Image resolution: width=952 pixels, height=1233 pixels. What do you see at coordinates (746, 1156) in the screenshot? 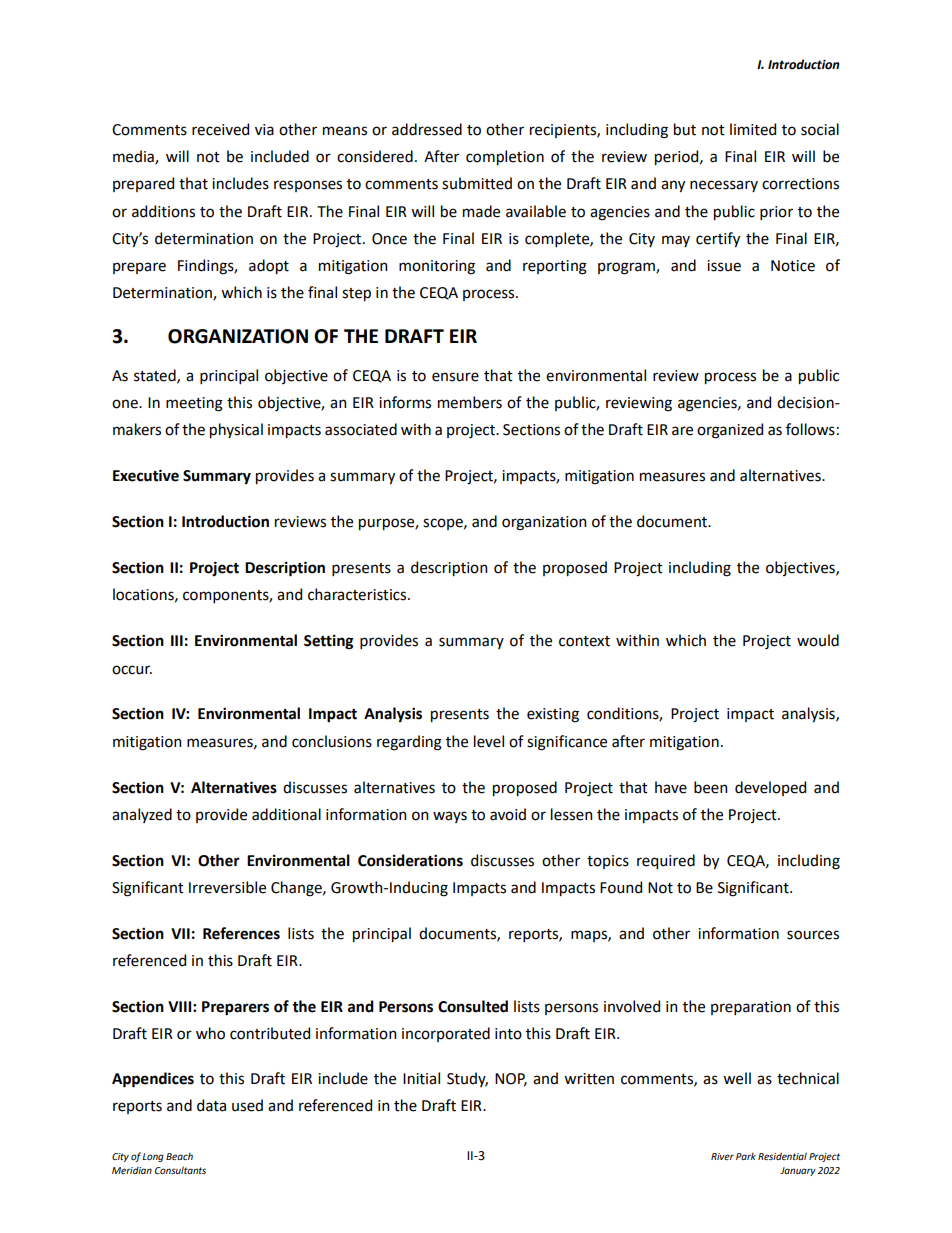
I see `Park` at bounding box center [746, 1156].
